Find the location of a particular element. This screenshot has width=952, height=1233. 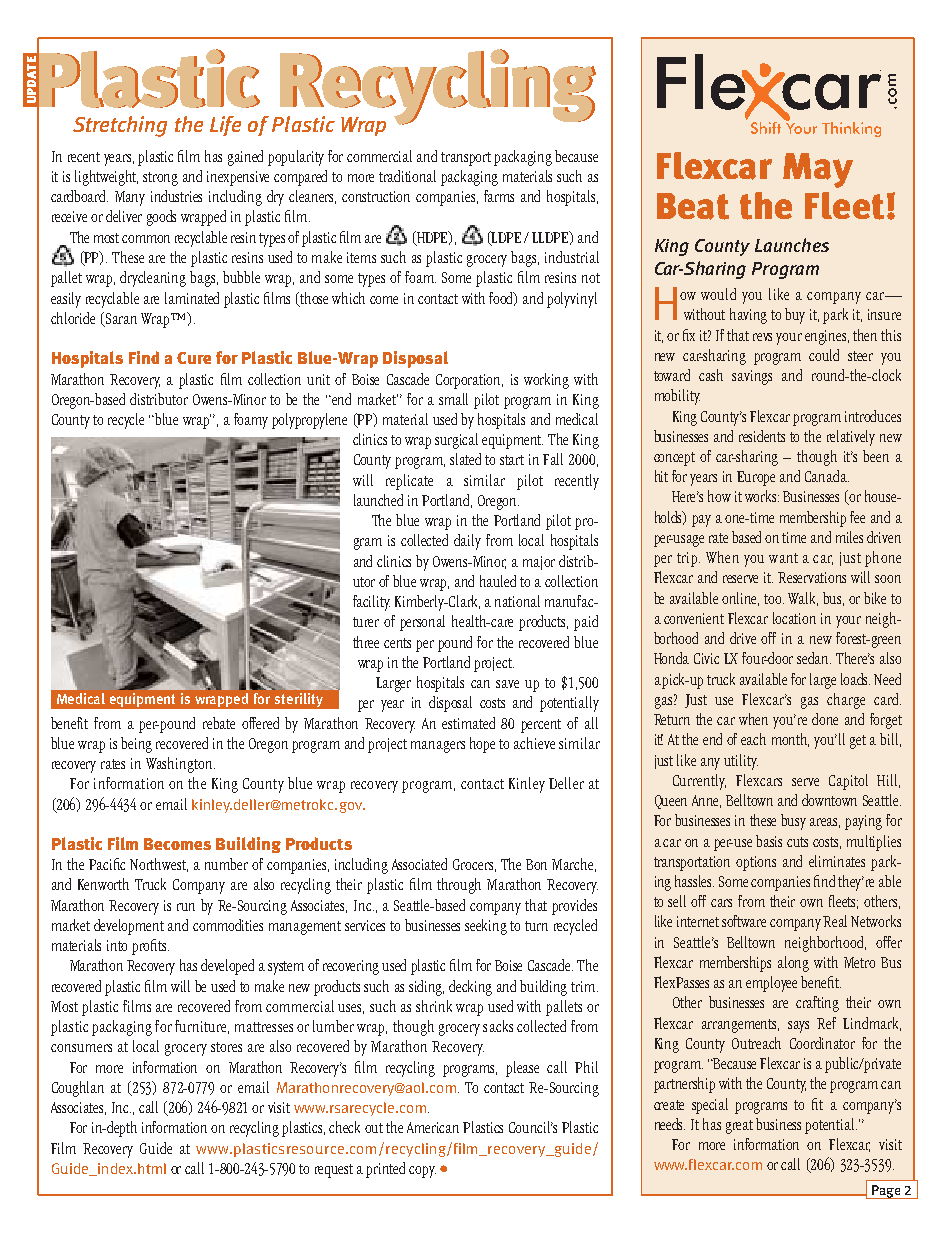

software is located at coordinates (744, 921).
